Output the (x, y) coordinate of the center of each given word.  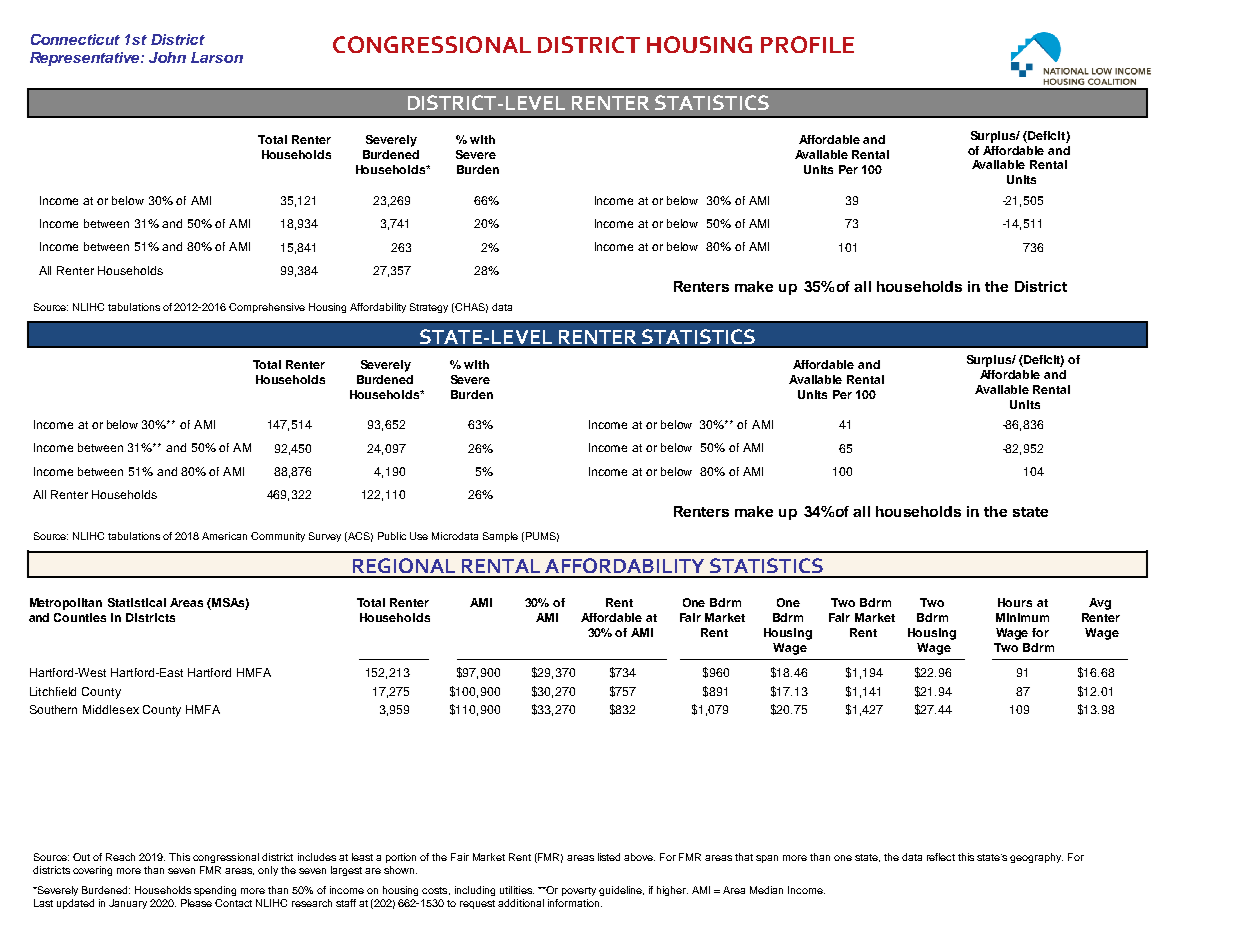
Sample (500, 537)
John (167, 57)
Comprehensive (267, 308)
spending (215, 891)
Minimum (1022, 617)
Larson (217, 57)
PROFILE (807, 44)
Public (392, 536)
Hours (1015, 602)
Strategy (429, 308)
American (224, 536)
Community (278, 537)
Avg (1100, 604)
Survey (325, 537)
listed (609, 857)
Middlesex (111, 709)
